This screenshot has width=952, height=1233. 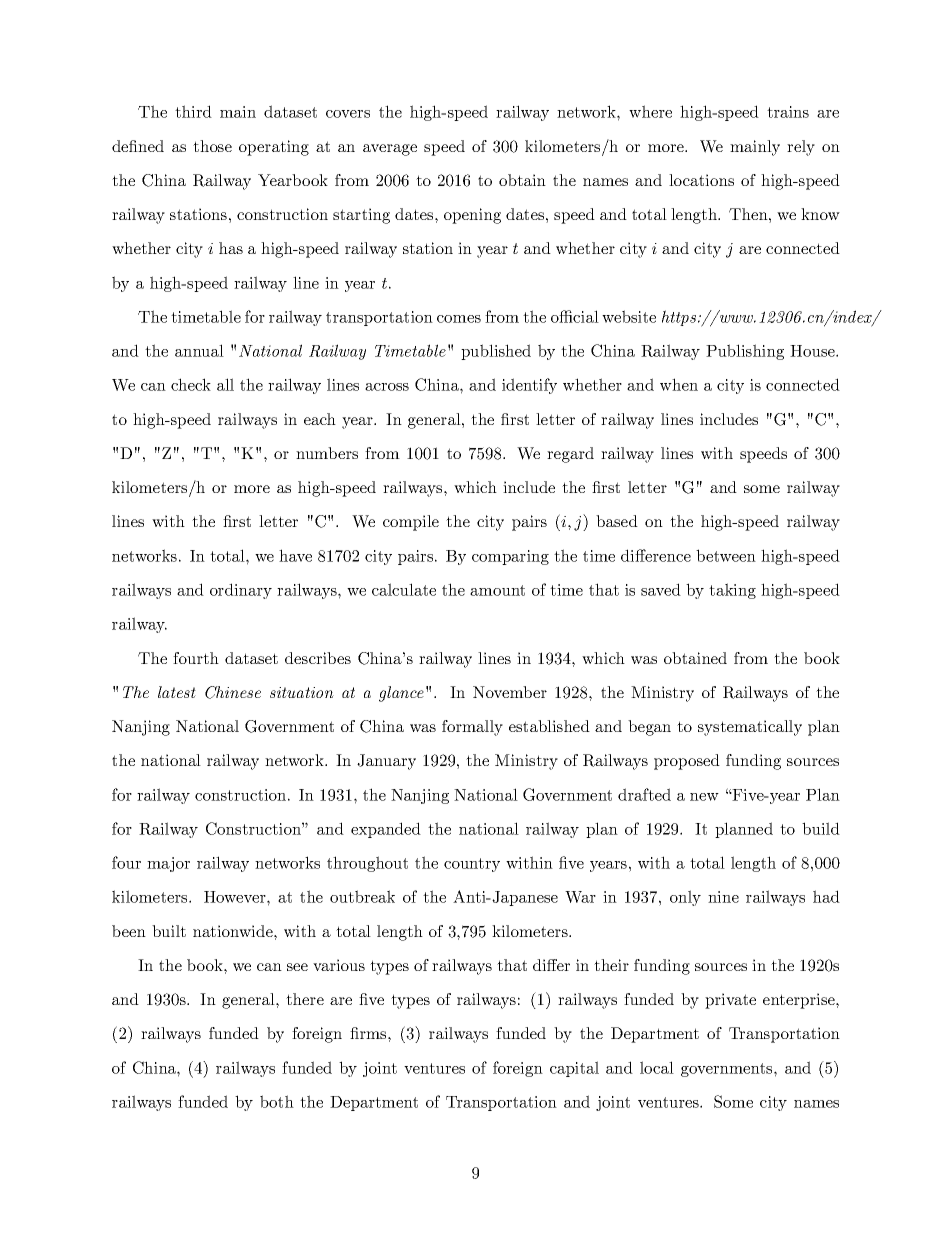 What do you see at coordinates (657, 1067) in the screenshot?
I see `local` at bounding box center [657, 1067].
